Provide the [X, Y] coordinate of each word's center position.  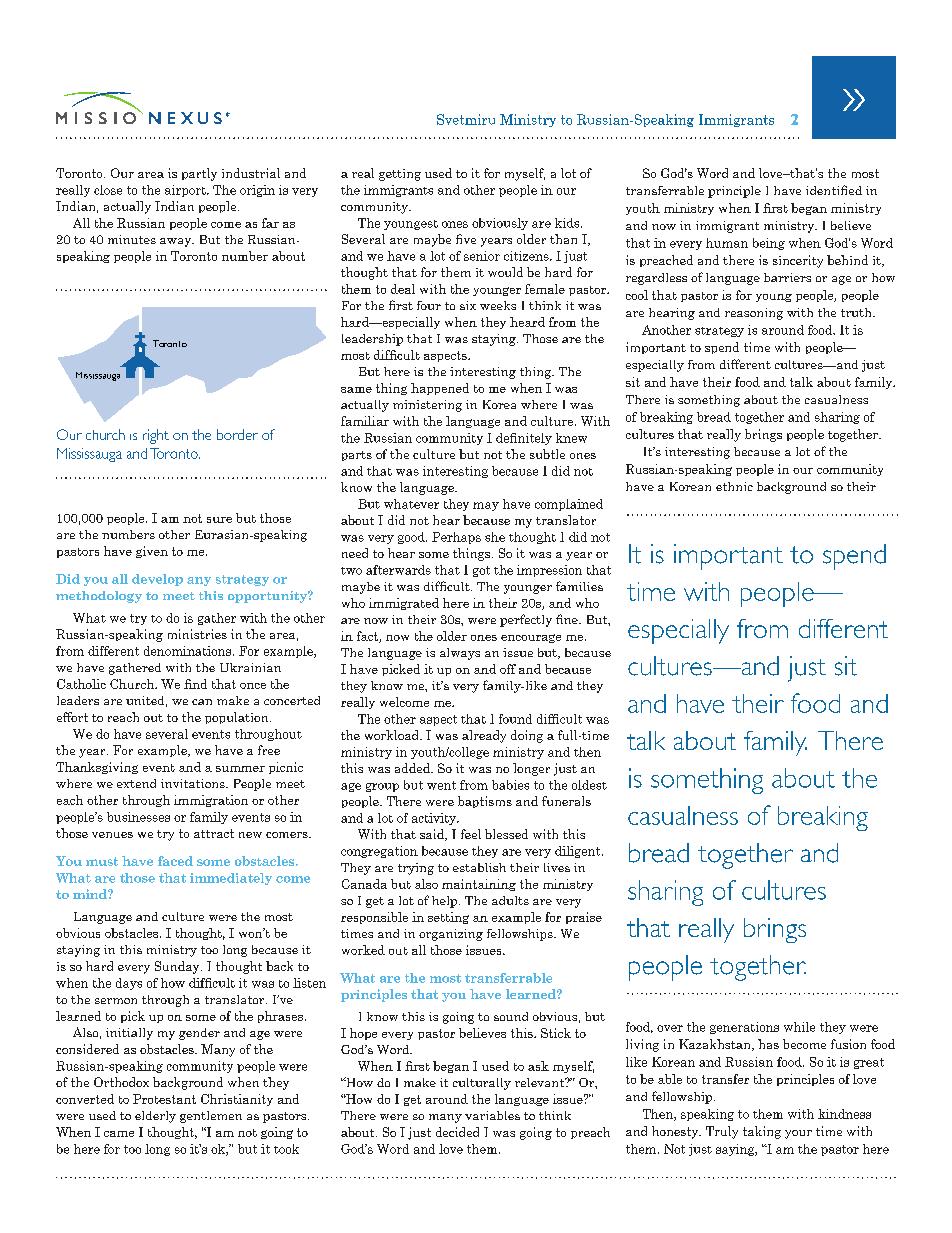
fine [568, 619]
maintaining [479, 885]
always [460, 654]
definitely [524, 439]
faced [175, 861]
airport [186, 191]
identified [834, 190]
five [466, 239]
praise [584, 918]
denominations [189, 651]
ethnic [734, 486]
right [156, 436]
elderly [155, 1117]
